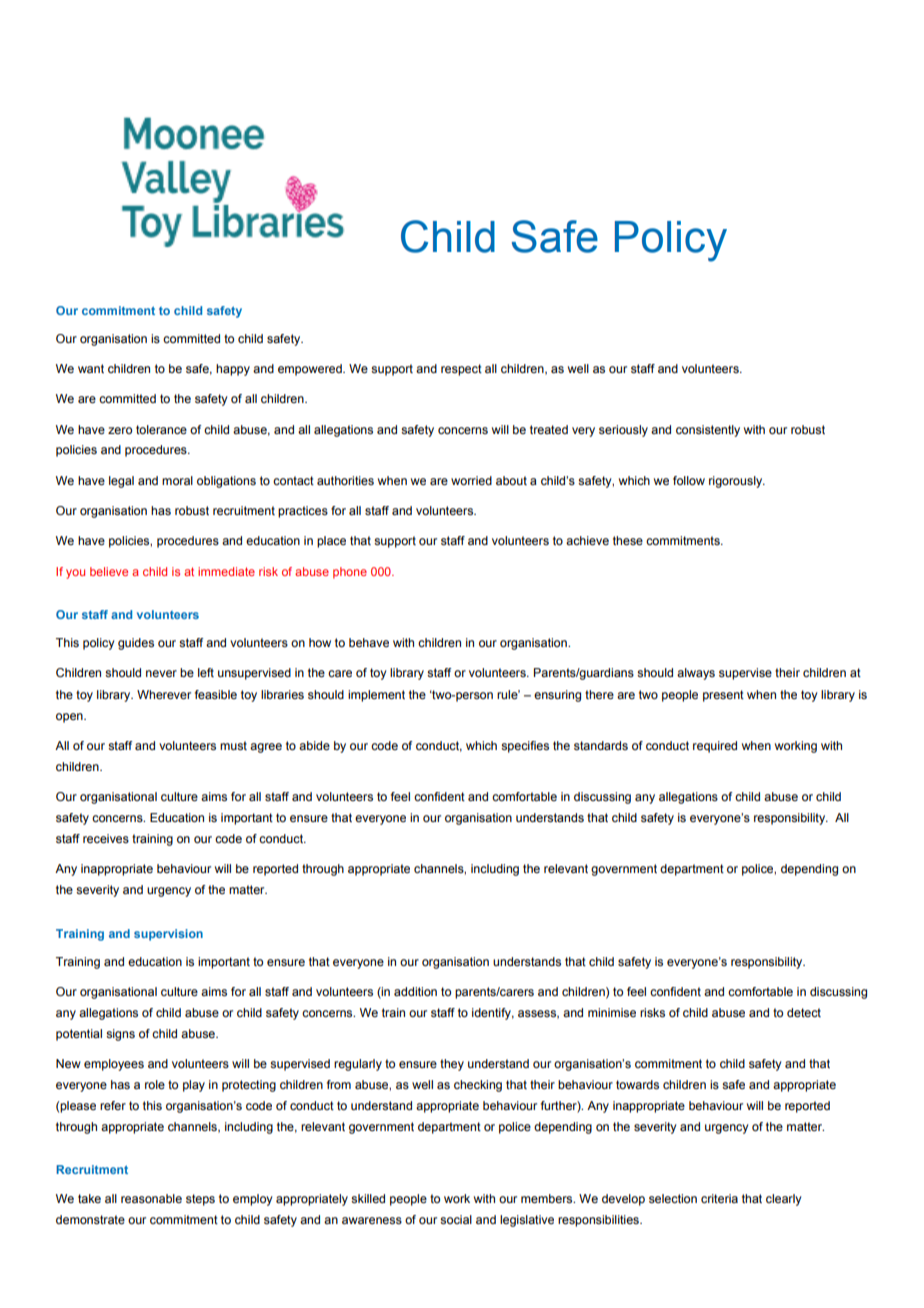 The image size is (924, 1308). Describe the element at coordinates (415, 991) in the screenshot. I see `addition` at that location.
